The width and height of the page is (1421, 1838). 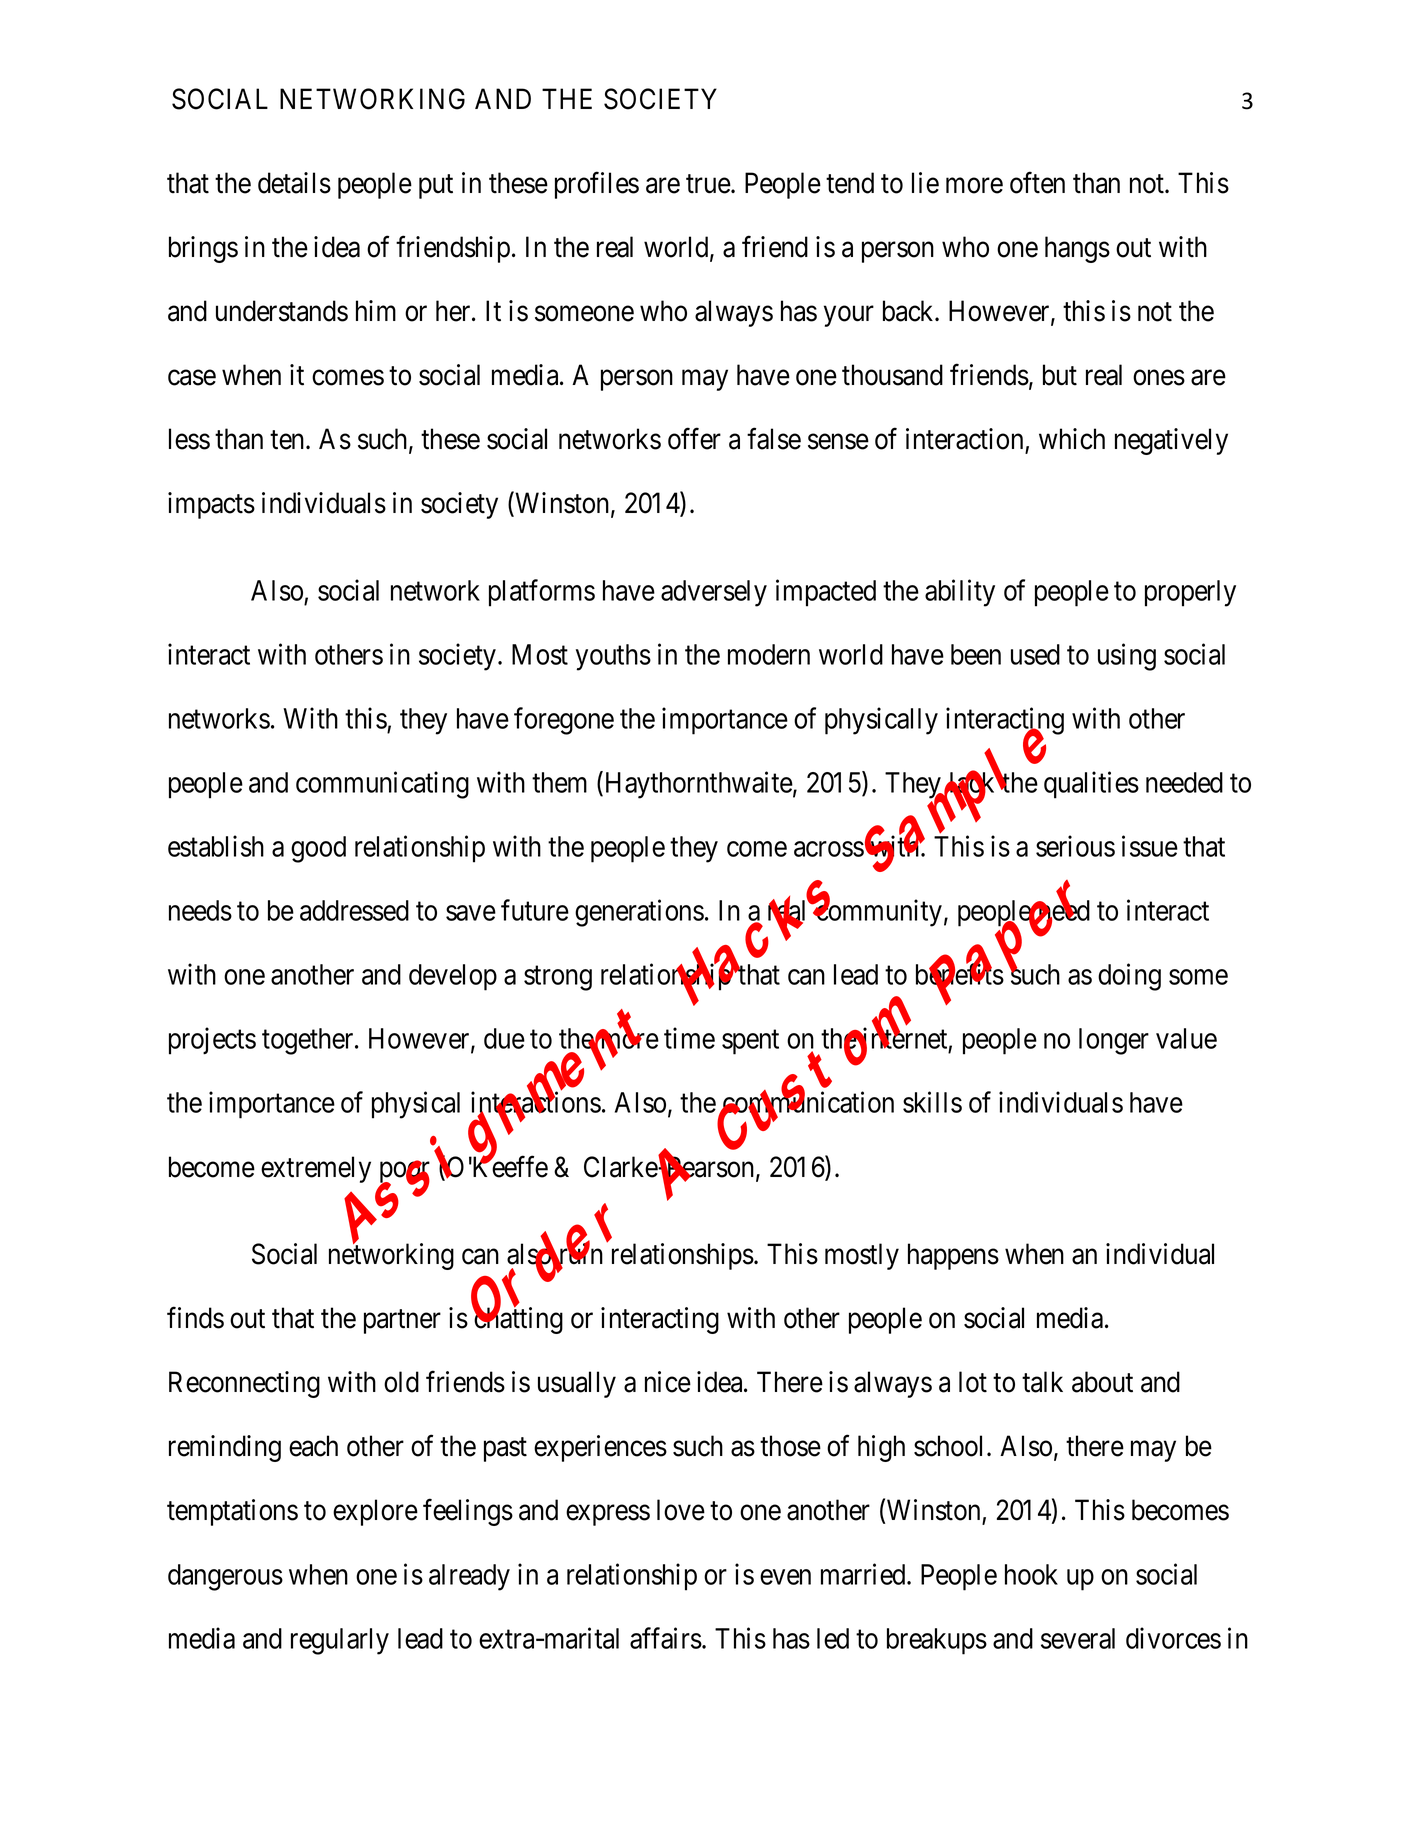 I want to click on adversely, so click(x=714, y=593).
